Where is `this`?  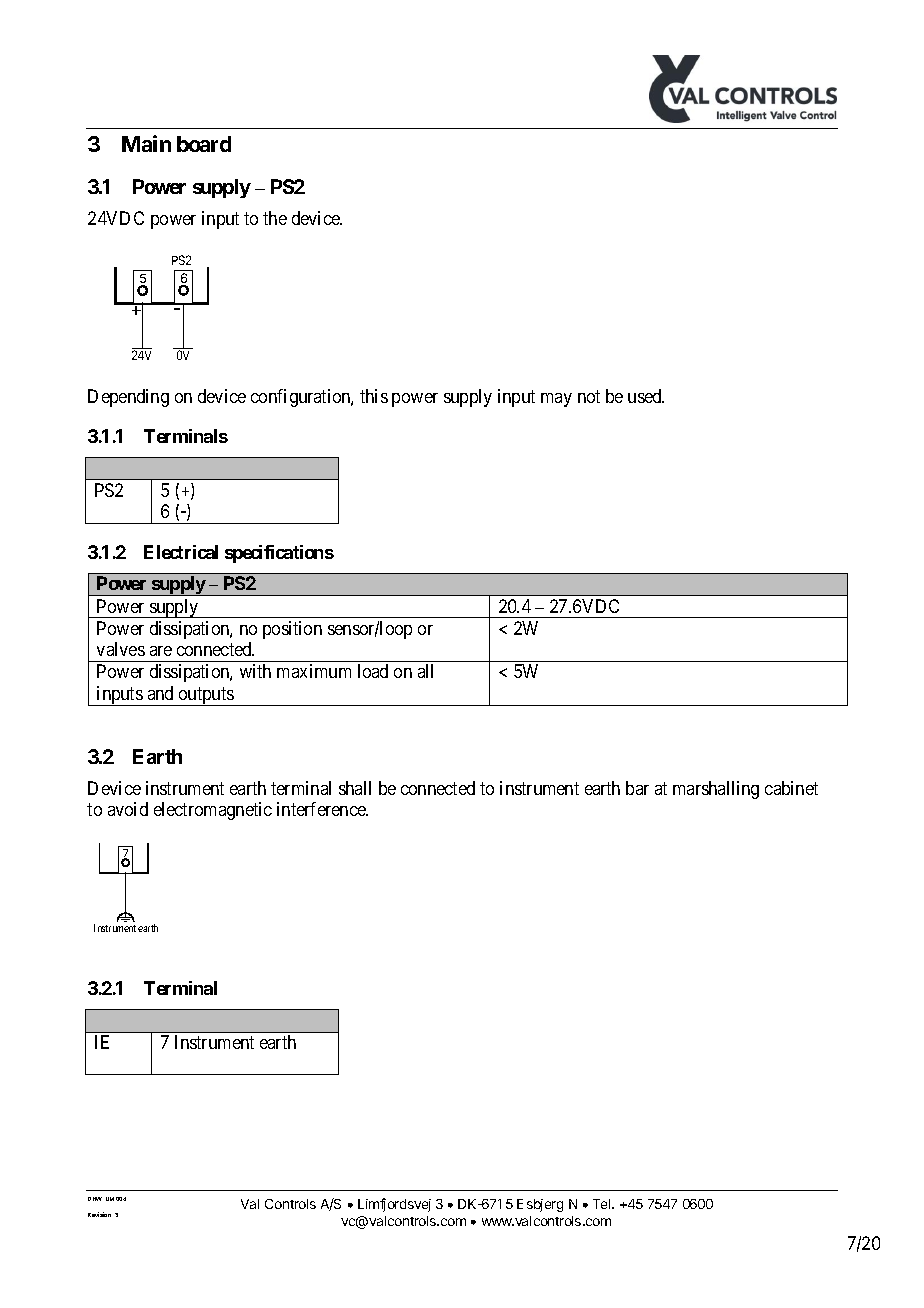
this is located at coordinates (374, 396).
